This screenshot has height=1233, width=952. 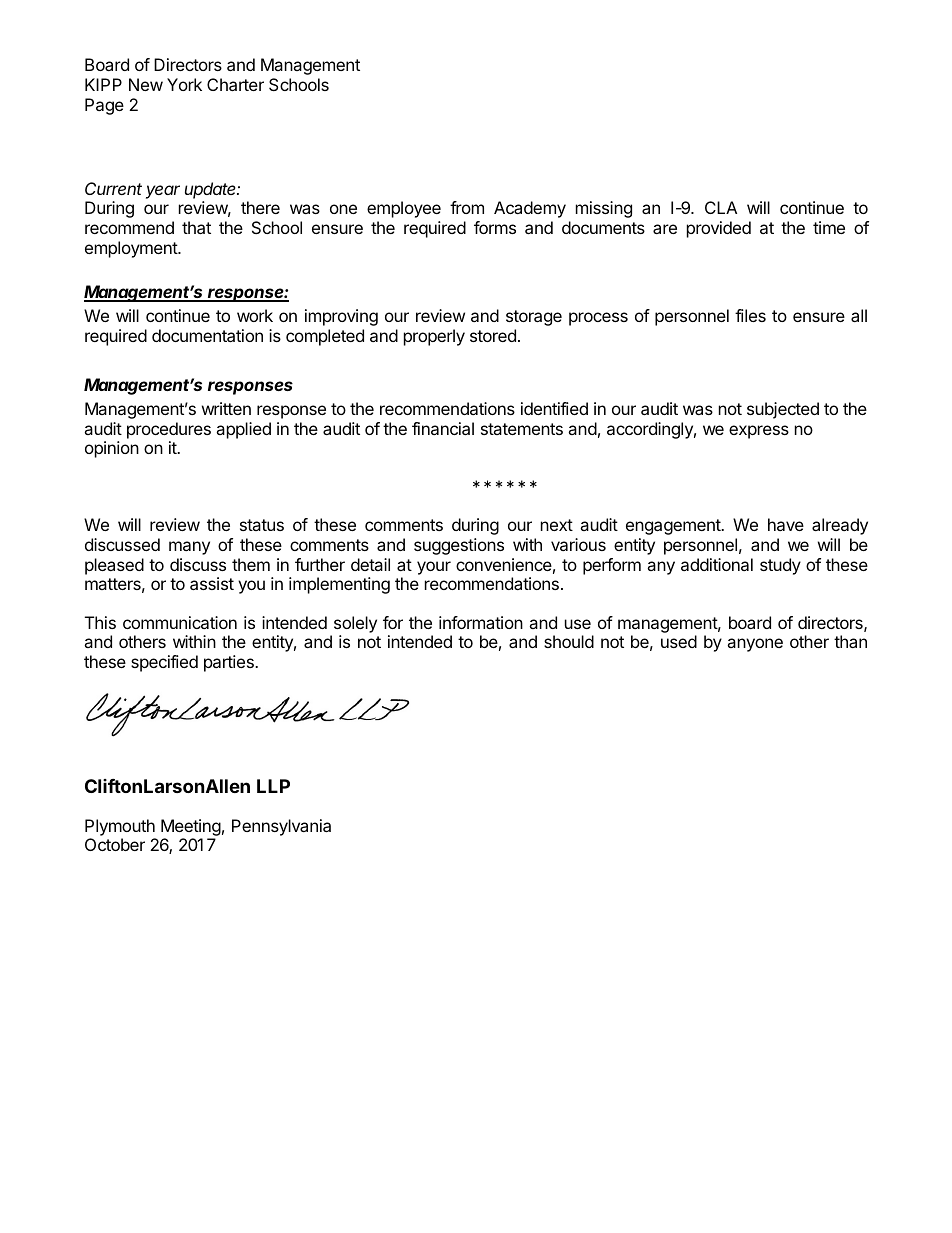 What do you see at coordinates (467, 207) in the screenshot?
I see `from` at bounding box center [467, 207].
